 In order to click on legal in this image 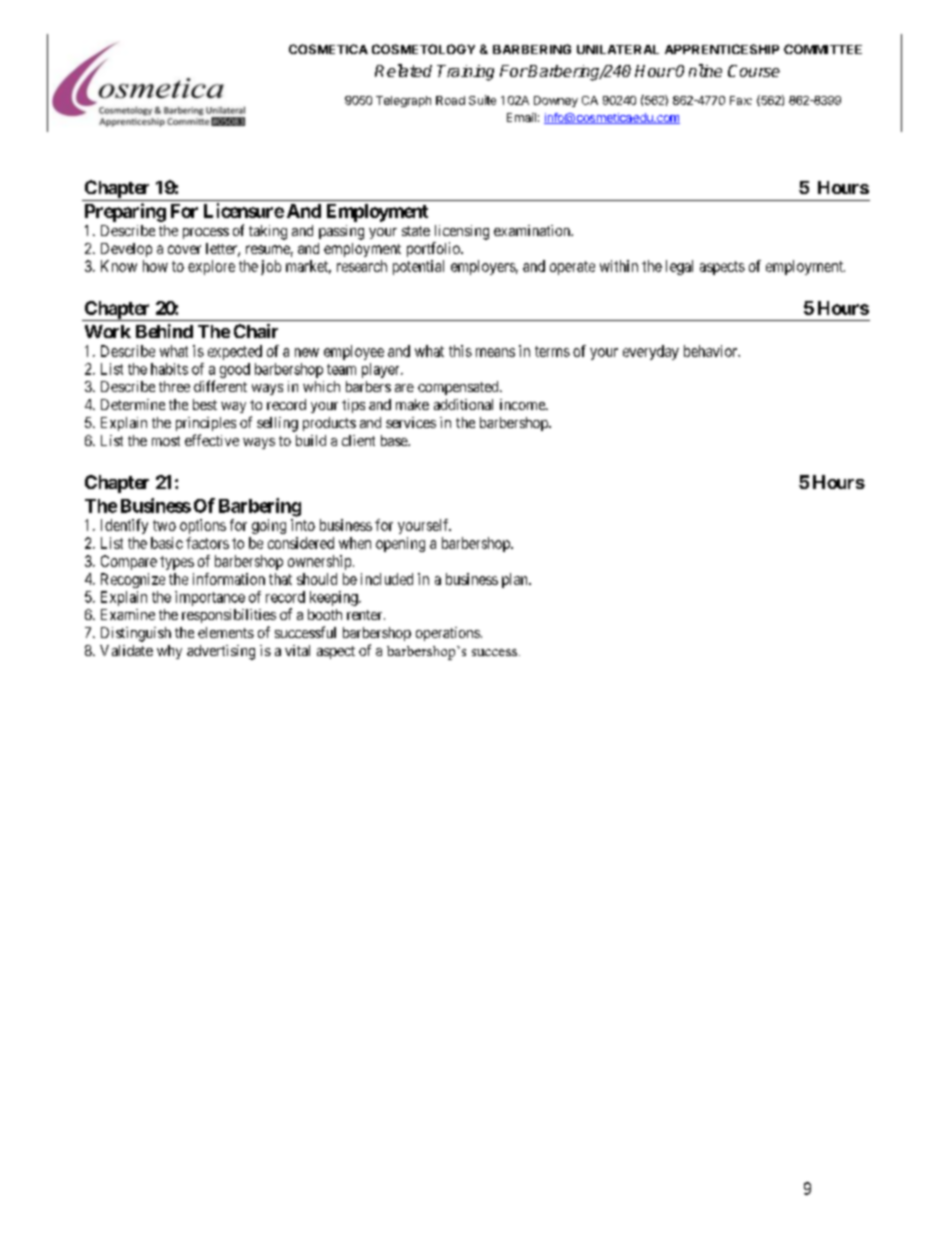, I will do `click(679, 267)`.
